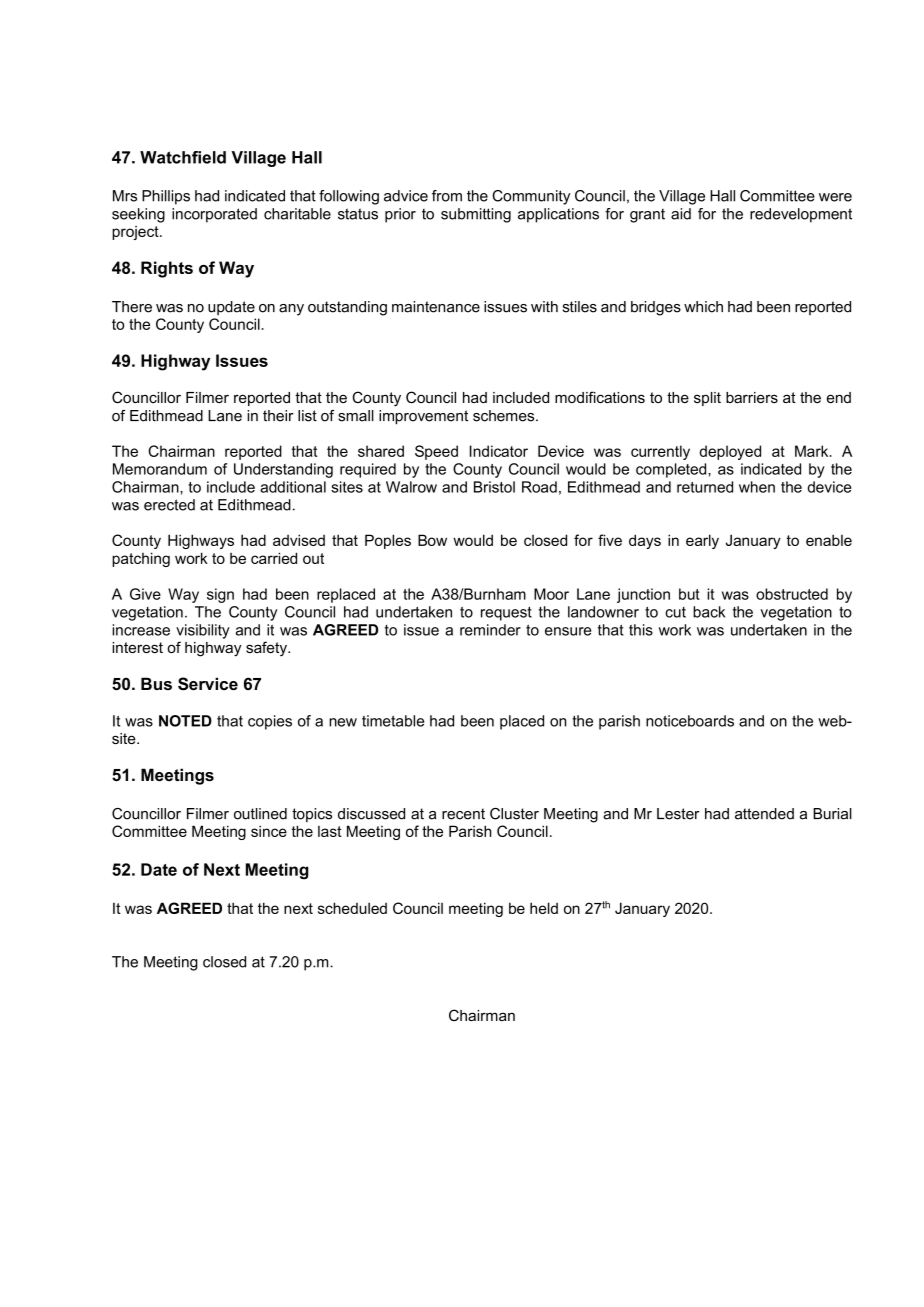 The width and height of the screenshot is (924, 1307). Describe the element at coordinates (801, 215) in the screenshot. I see `redevelopment` at that location.
